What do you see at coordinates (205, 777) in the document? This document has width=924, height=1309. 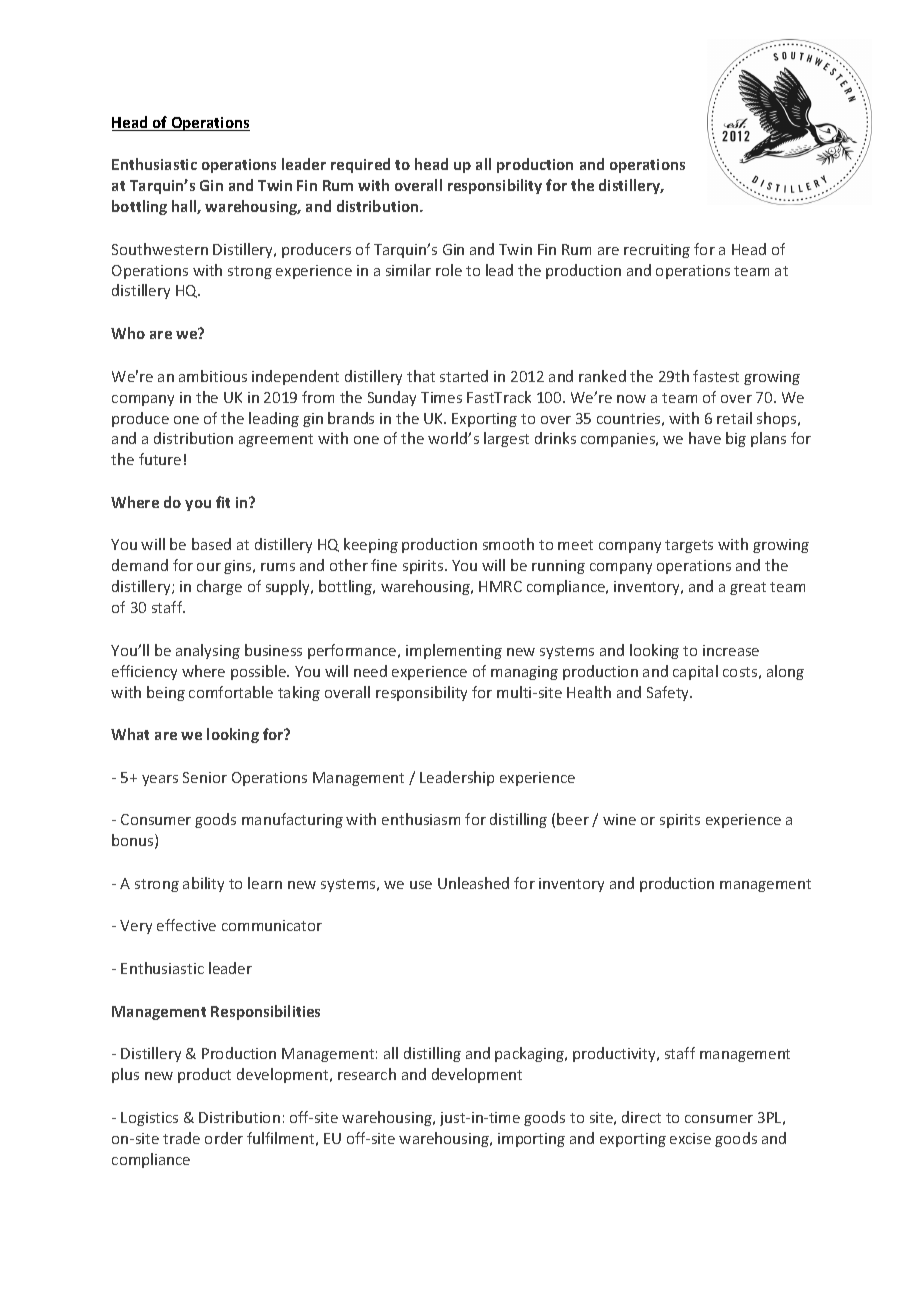 I see `Senior` at bounding box center [205, 777].
